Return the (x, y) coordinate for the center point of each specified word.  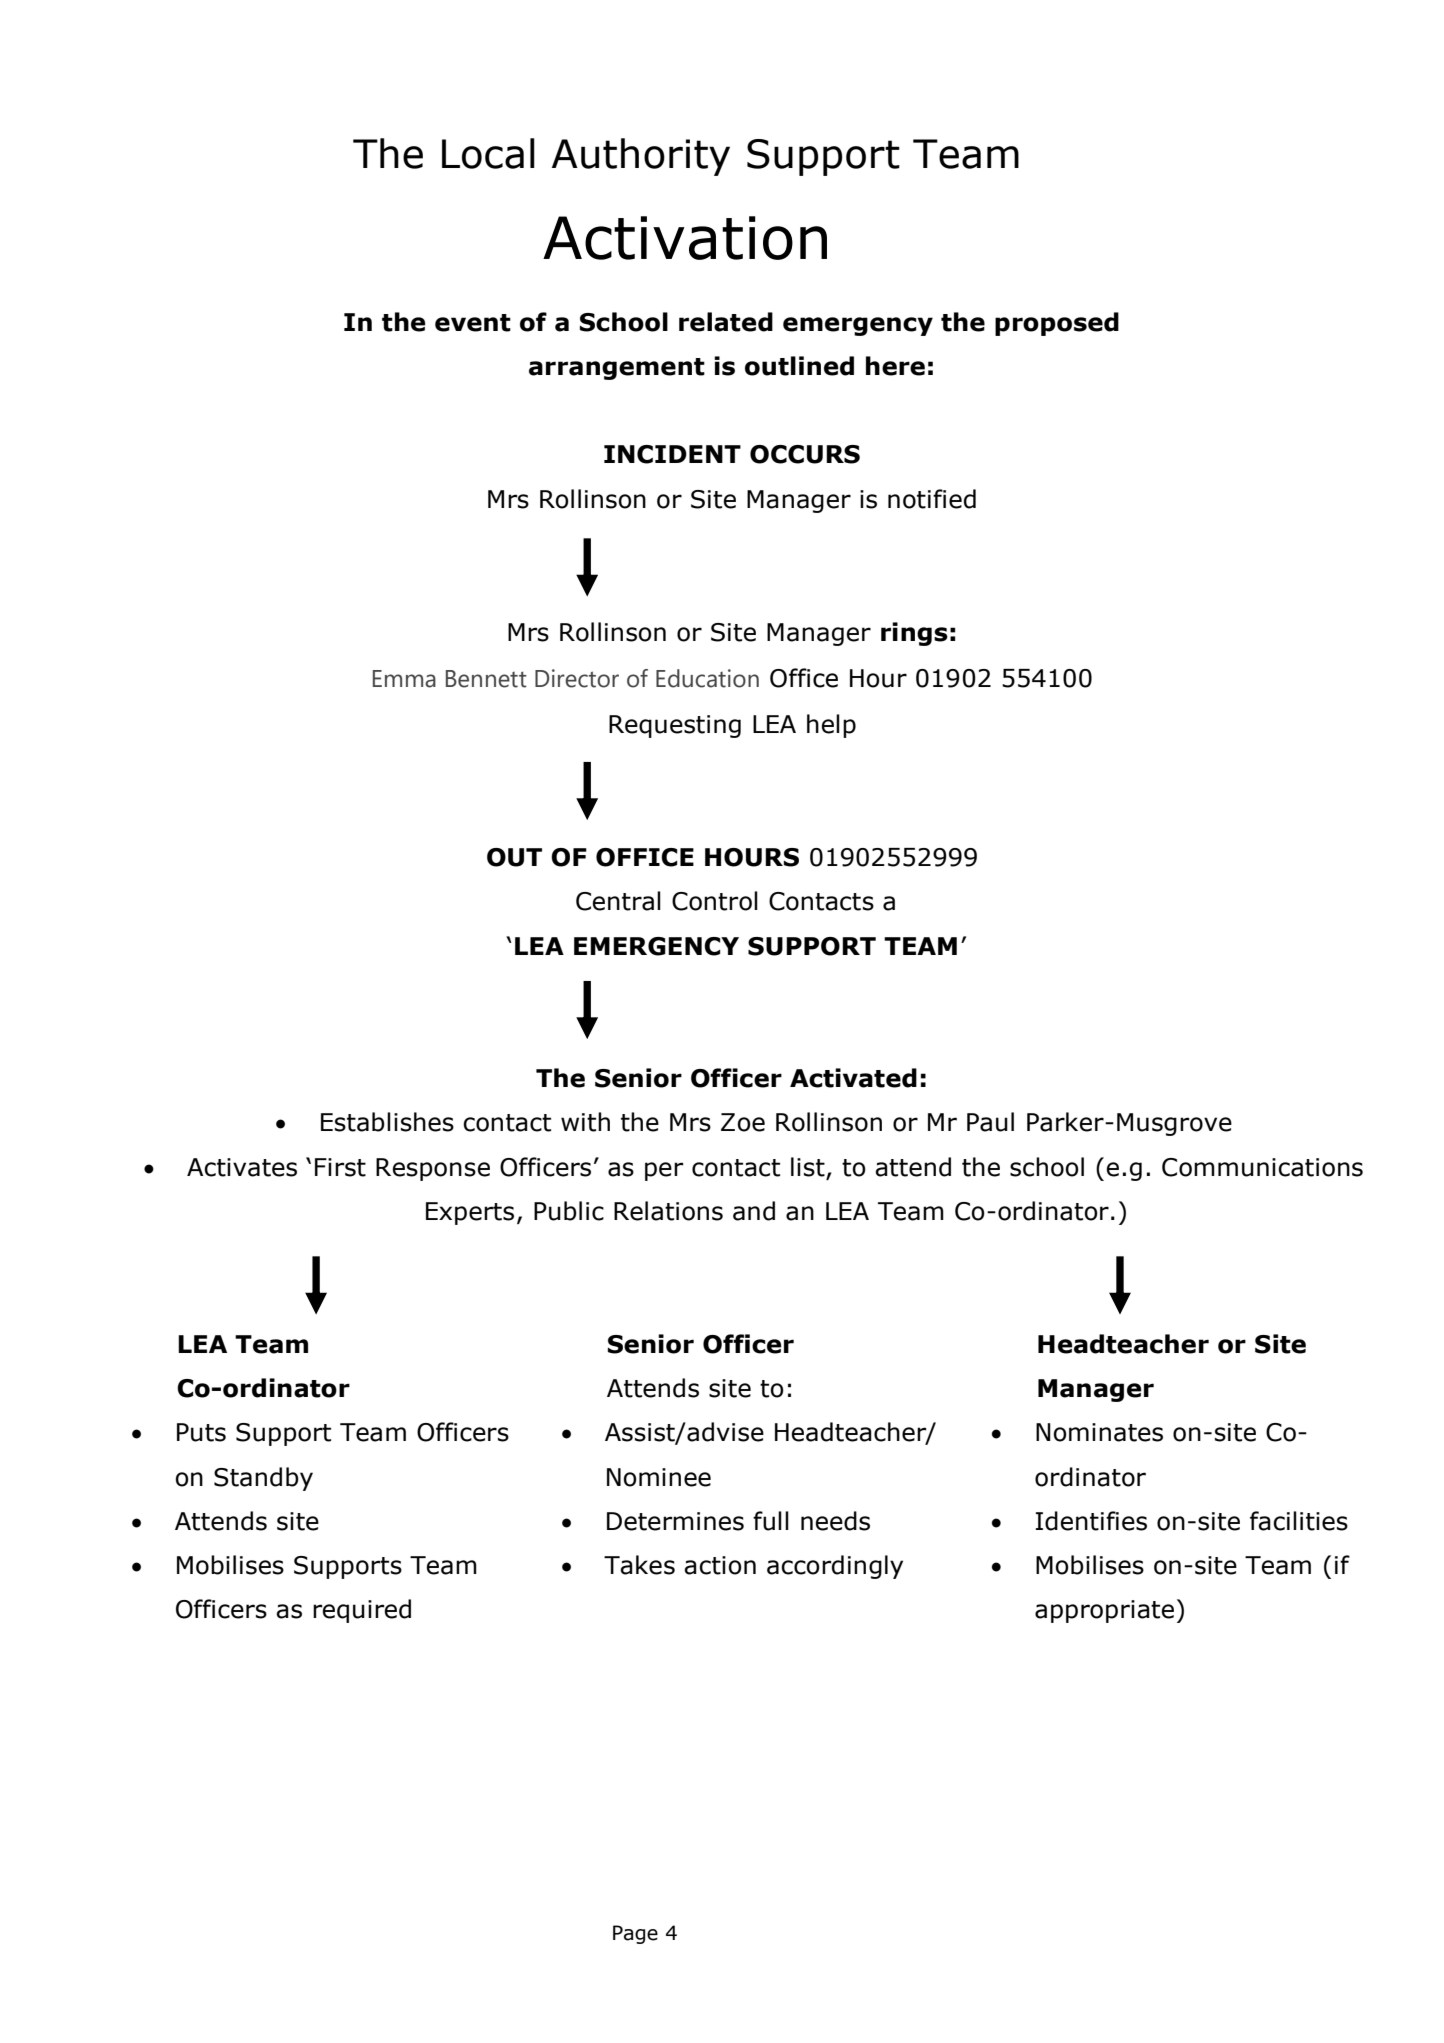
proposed (1057, 324)
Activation (685, 238)
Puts (201, 1432)
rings (914, 634)
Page (635, 1934)
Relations (668, 1211)
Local (488, 153)
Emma (404, 679)
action (720, 1565)
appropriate (1104, 1611)
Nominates (1099, 1432)
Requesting (675, 726)
